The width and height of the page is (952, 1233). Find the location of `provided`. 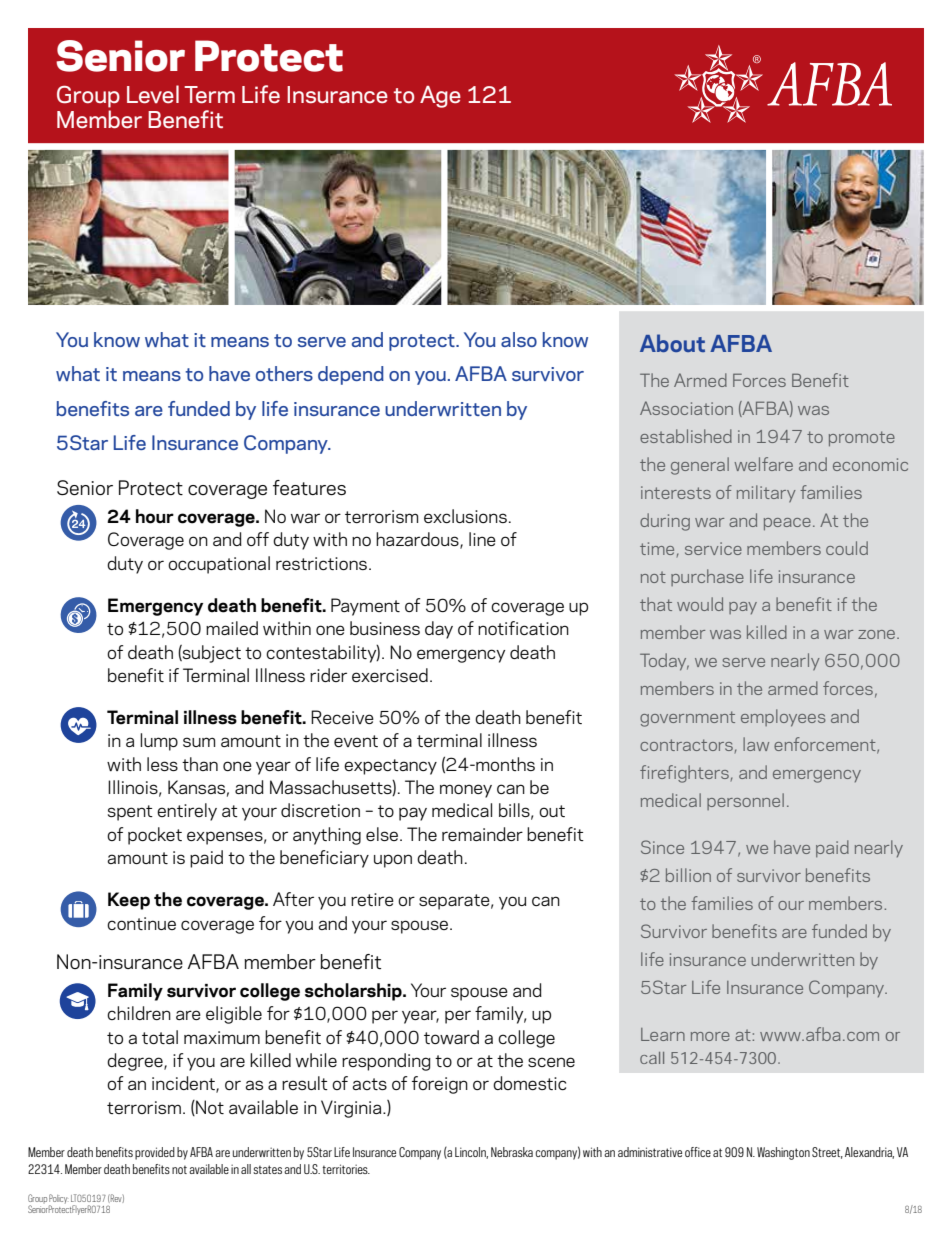

provided is located at coordinates (155, 1153).
